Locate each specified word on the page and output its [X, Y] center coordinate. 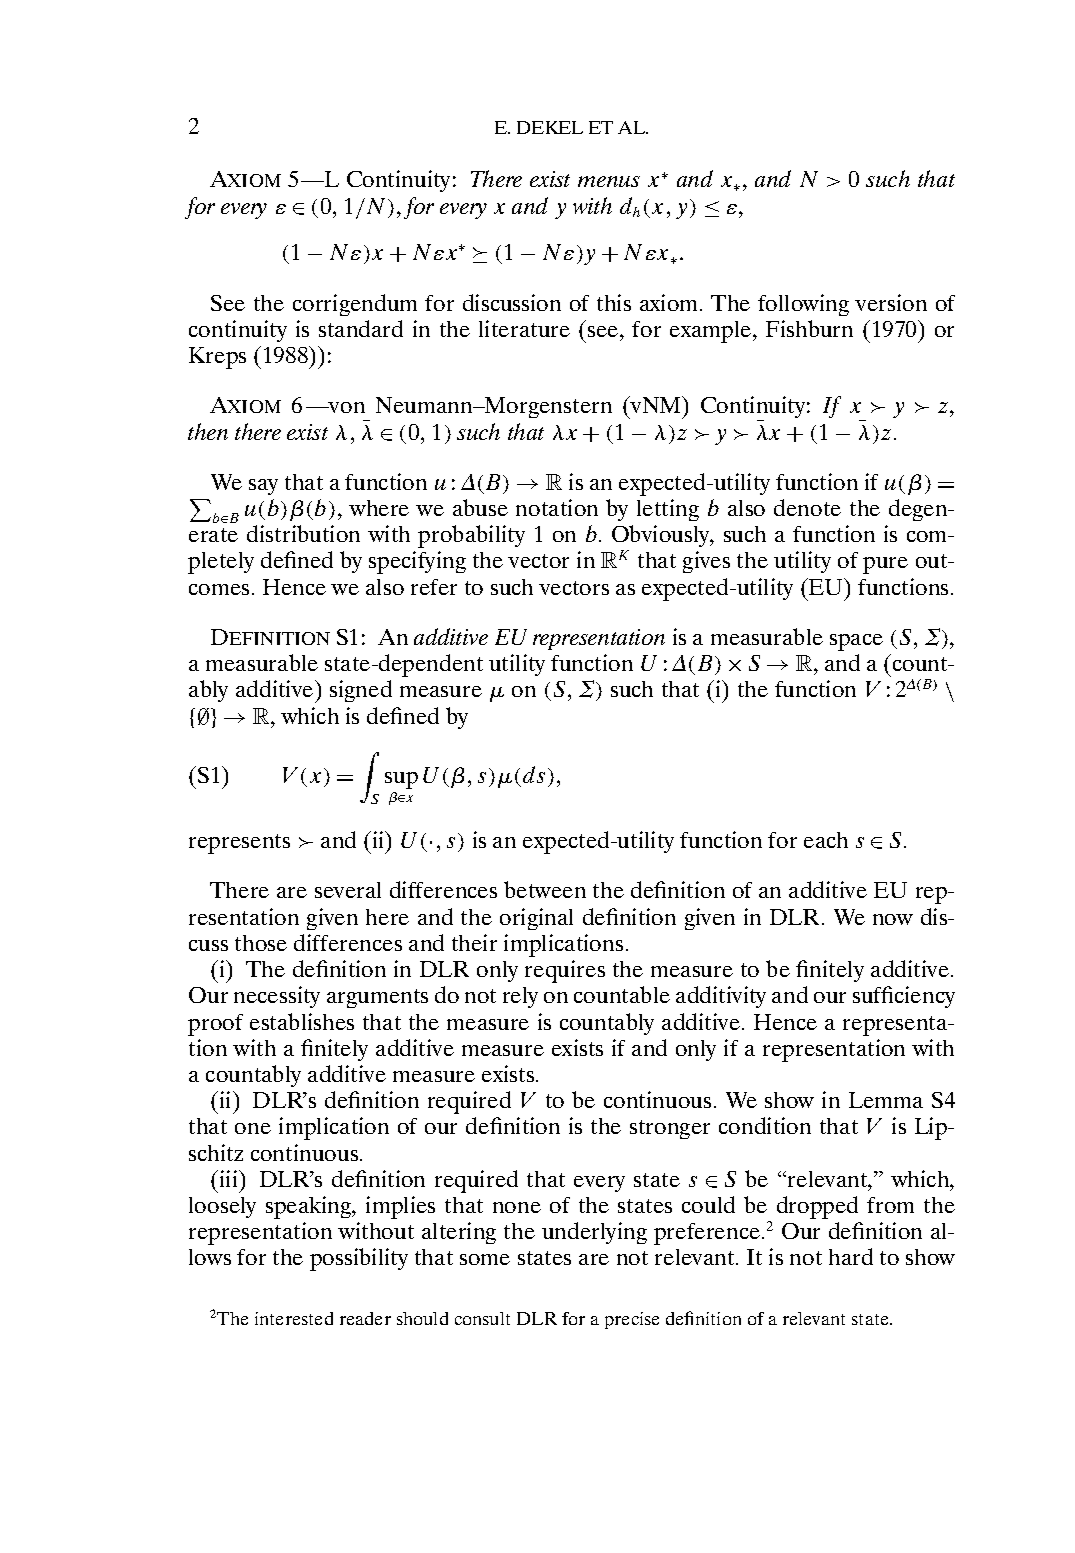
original [536, 919]
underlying [594, 1233]
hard [851, 1256]
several [348, 890]
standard [361, 328]
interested [294, 1318]
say [263, 487]
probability [471, 536]
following [803, 305]
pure [885, 565]
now [893, 919]
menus [609, 181]
